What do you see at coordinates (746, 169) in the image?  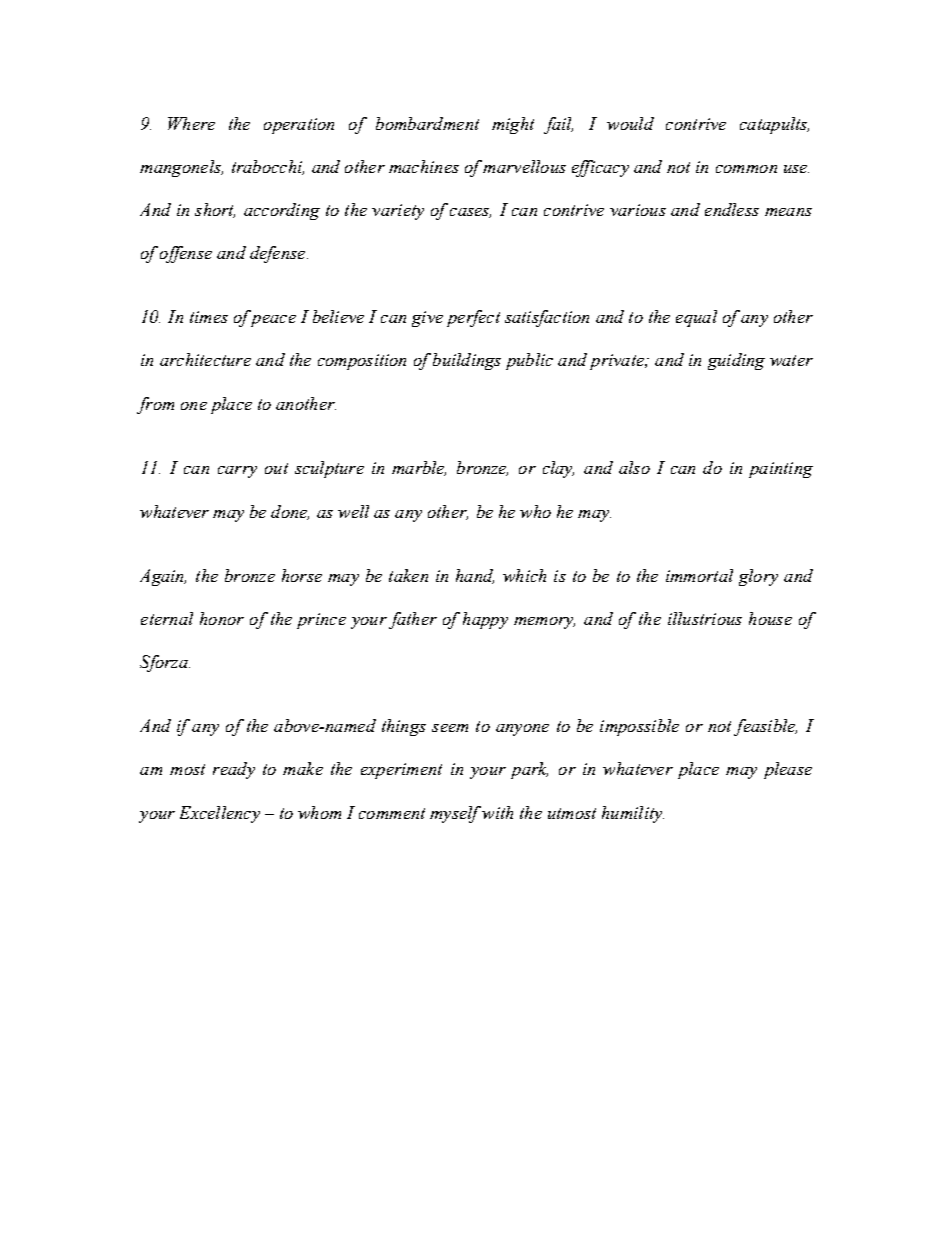 I see `common` at bounding box center [746, 169].
